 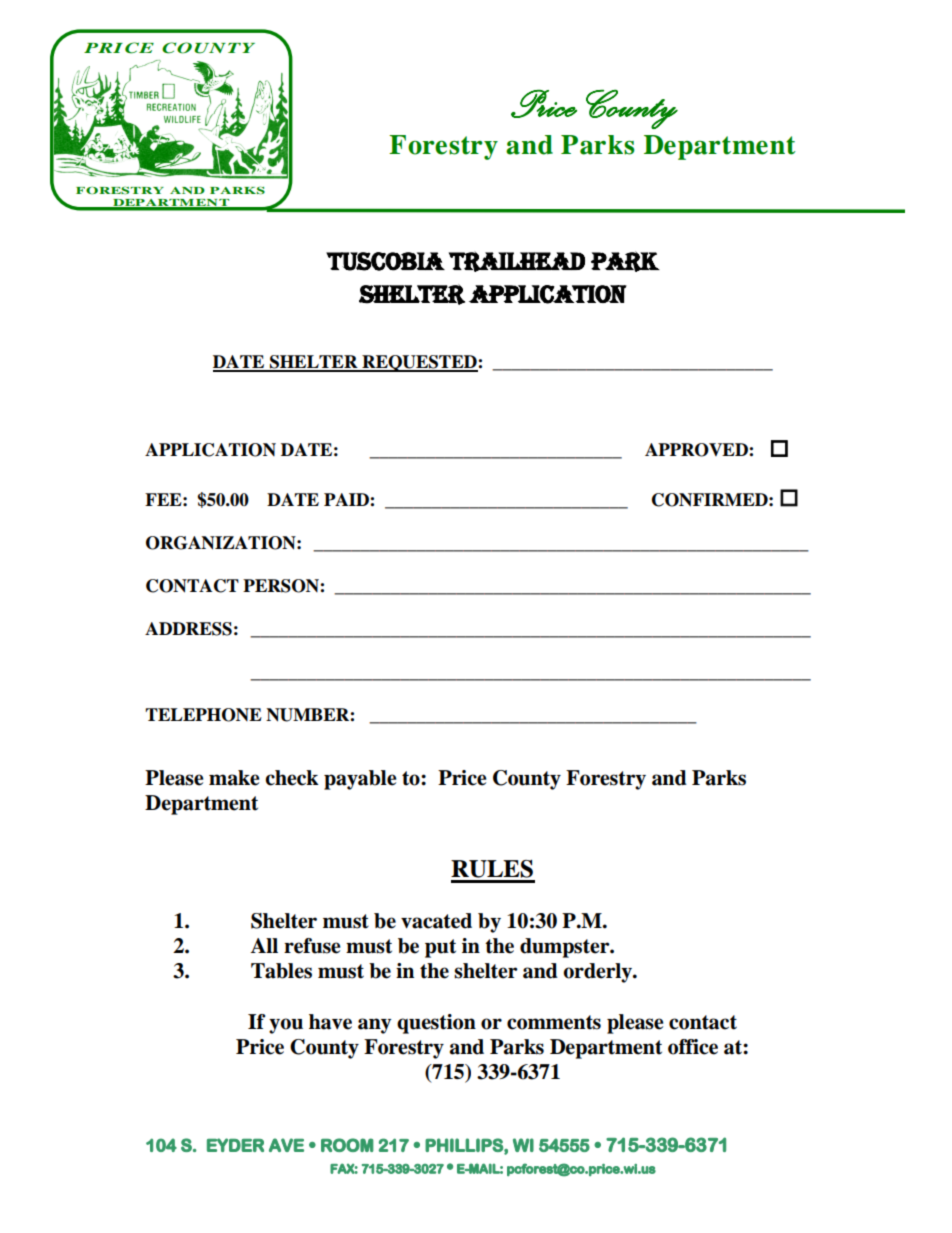 I want to click on All, so click(x=264, y=945).
